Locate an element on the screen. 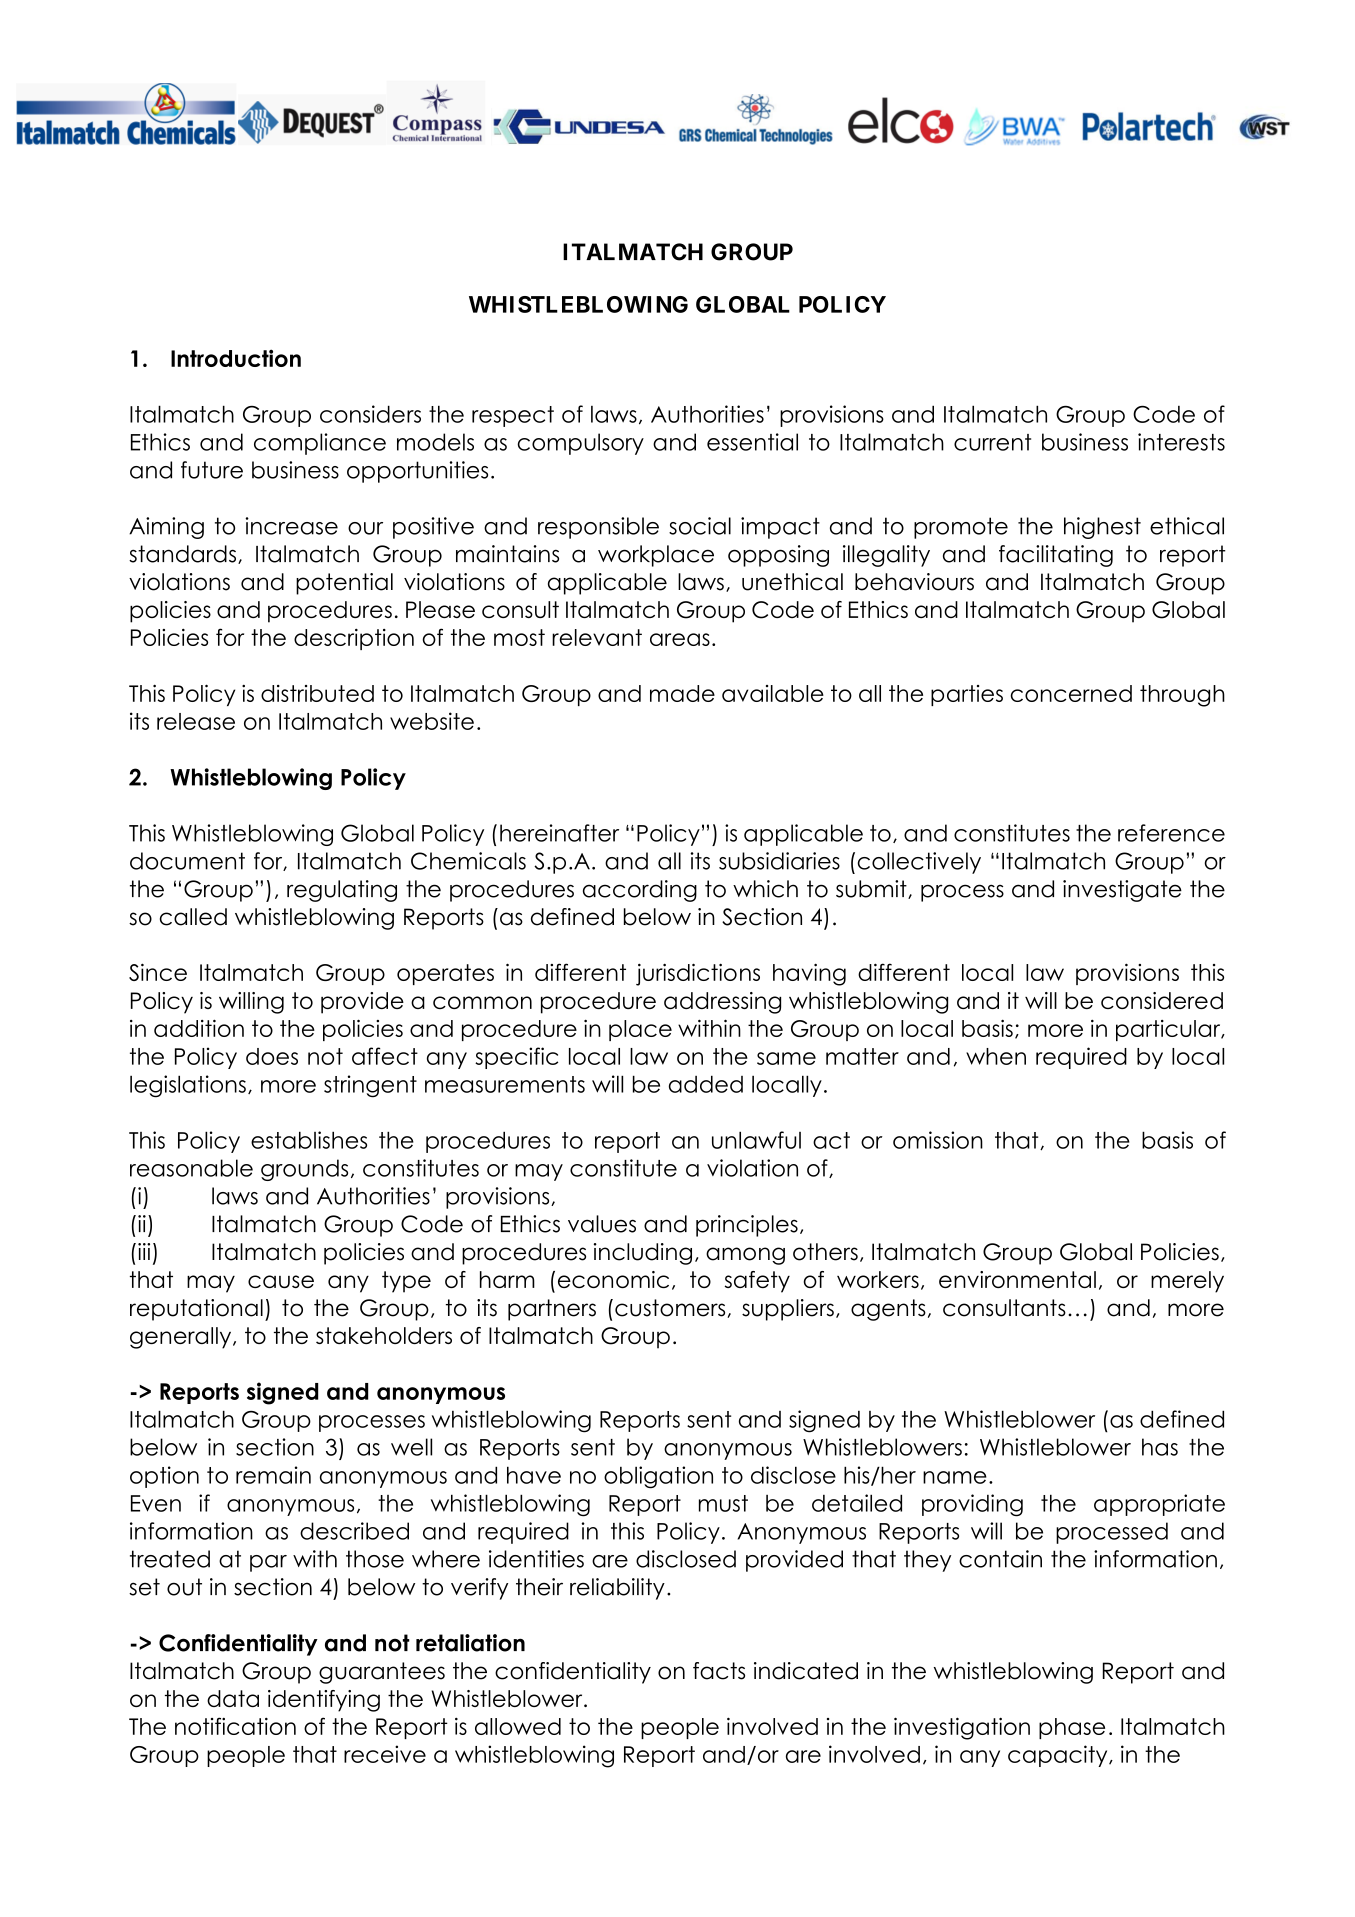  added is located at coordinates (706, 1084).
